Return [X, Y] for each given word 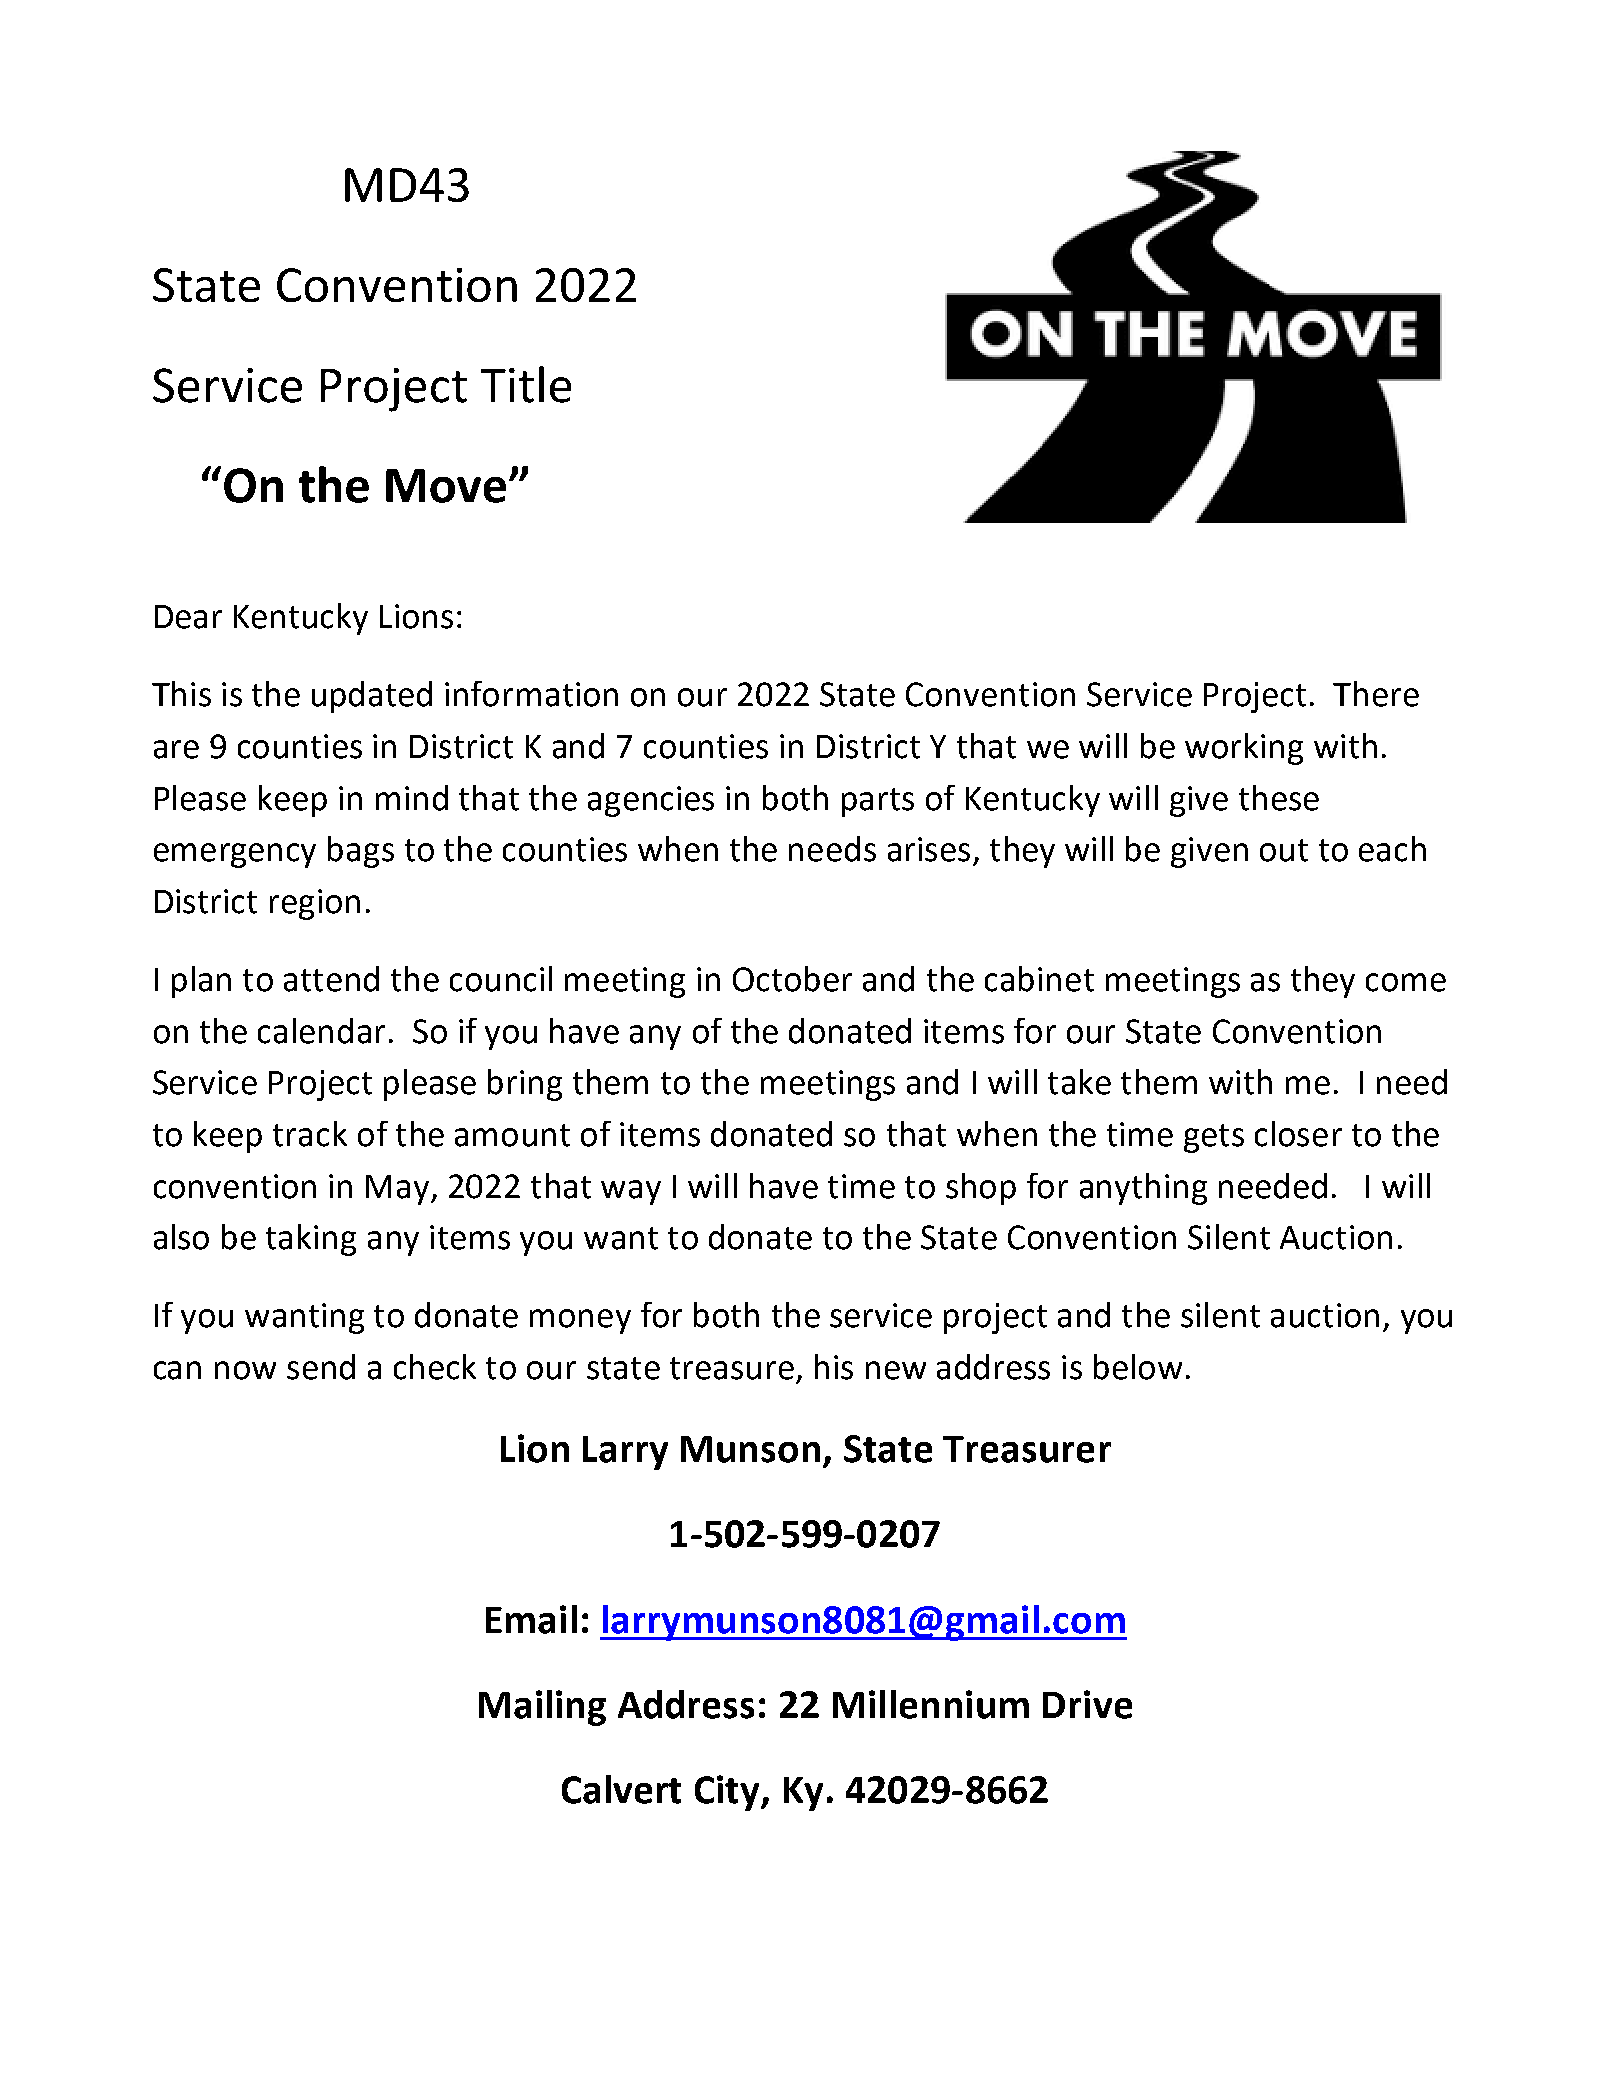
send [321, 1367]
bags [361, 852]
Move [446, 486]
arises [929, 849]
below [1138, 1367]
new [896, 1370]
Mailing [542, 1708]
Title [526, 384]
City [729, 1793]
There [1376, 694]
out [1284, 850]
